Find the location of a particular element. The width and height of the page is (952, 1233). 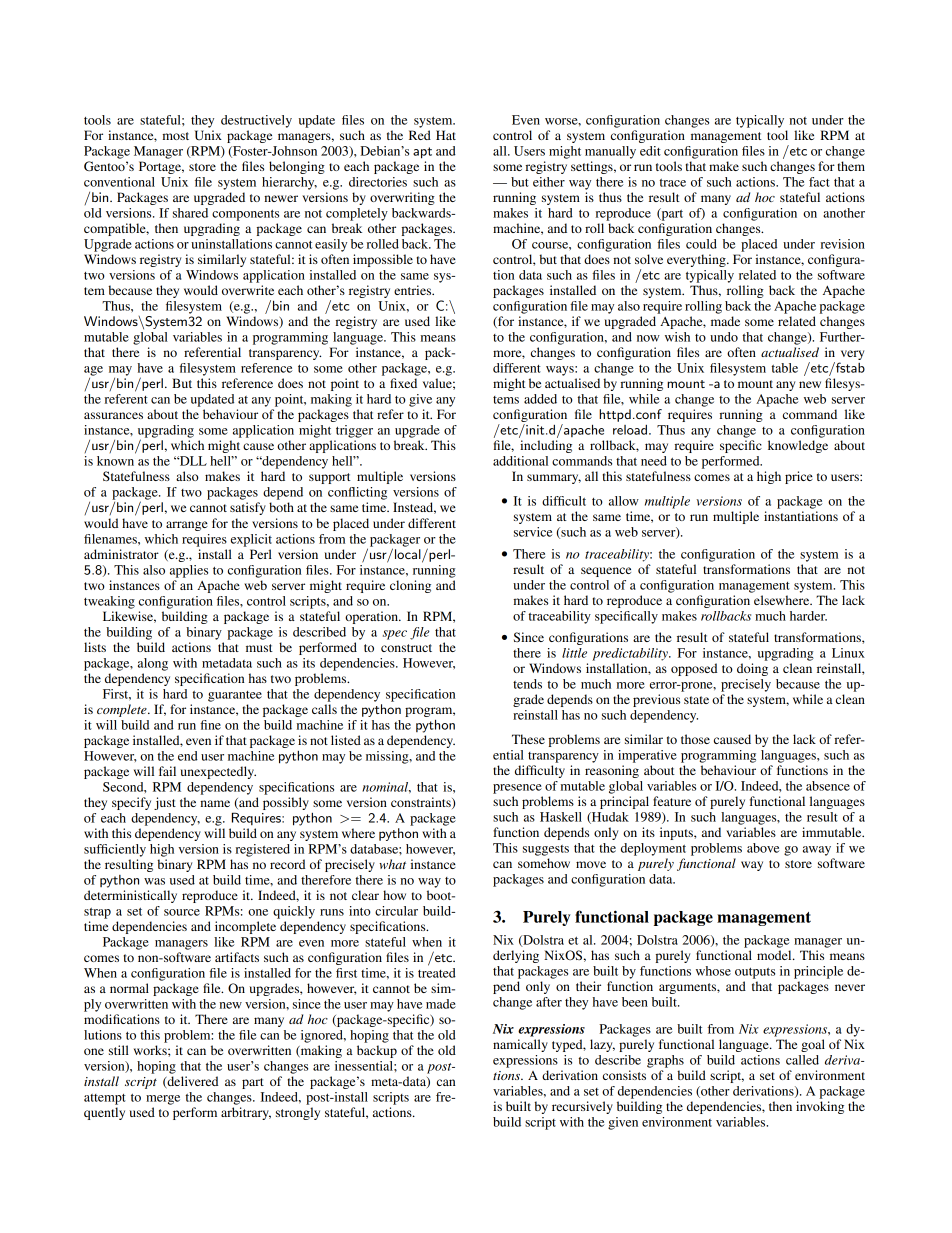

applies is located at coordinates (189, 571).
